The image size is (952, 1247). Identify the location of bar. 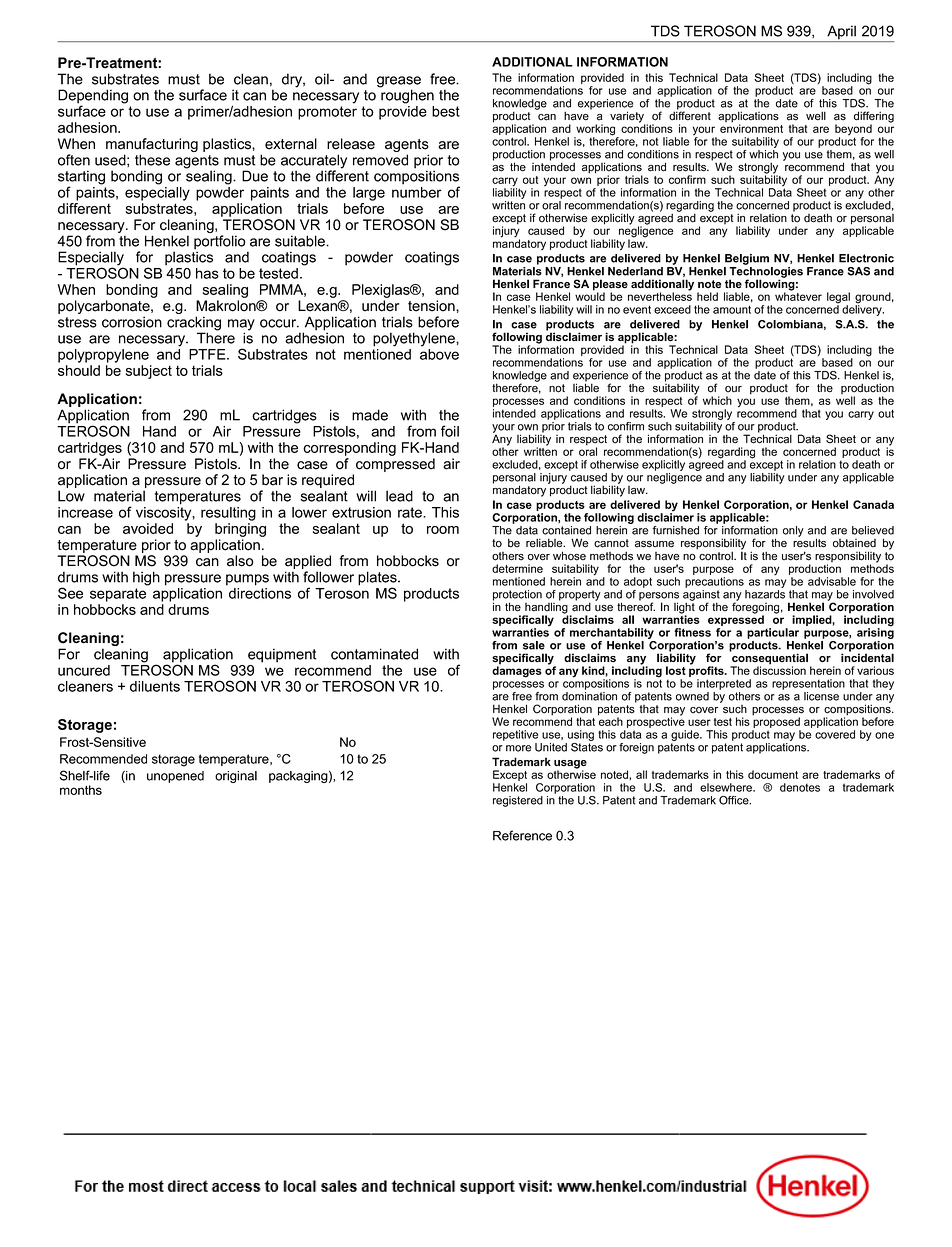
(272, 480).
